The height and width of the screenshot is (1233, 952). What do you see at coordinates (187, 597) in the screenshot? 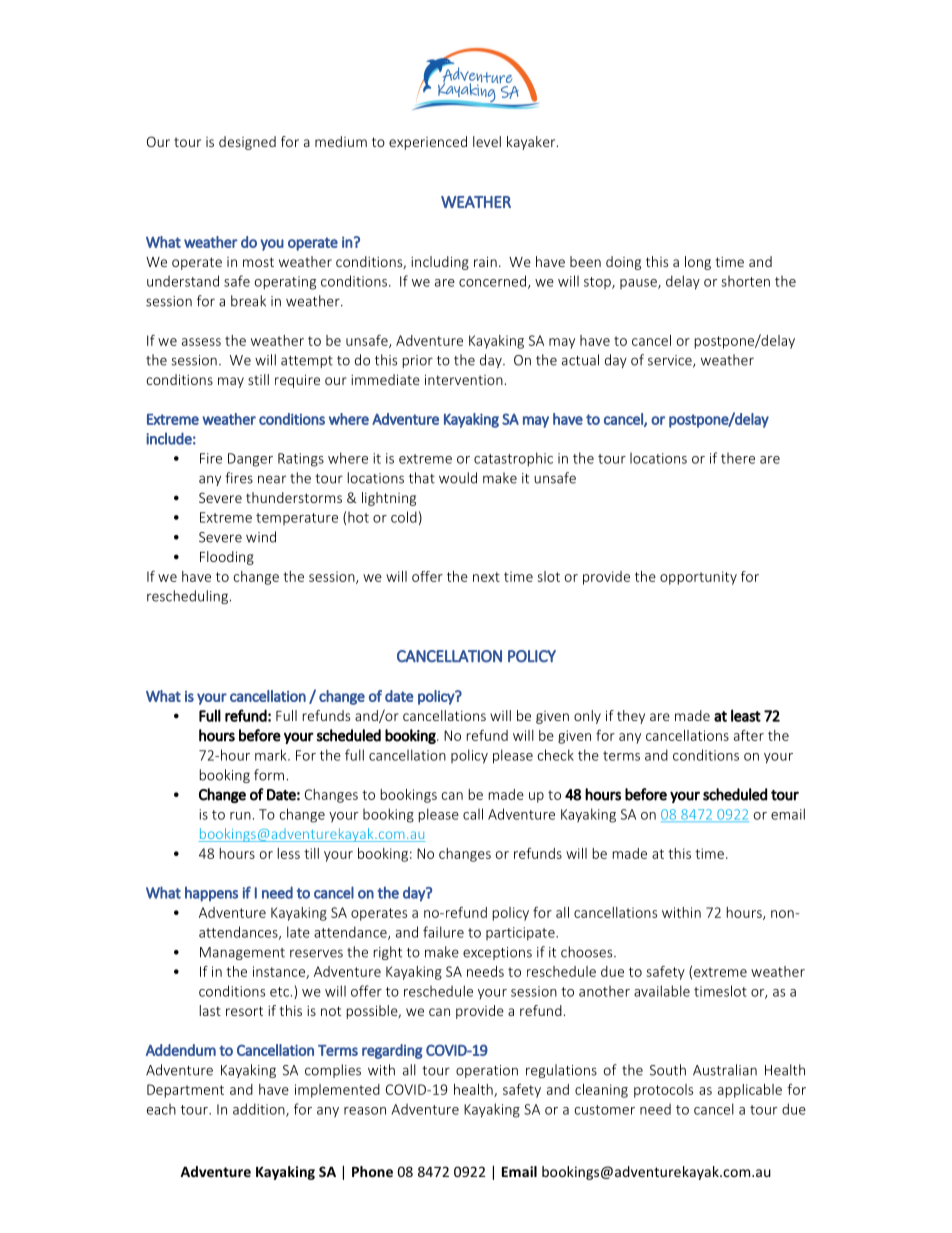
I see `rescheduling` at bounding box center [187, 597].
